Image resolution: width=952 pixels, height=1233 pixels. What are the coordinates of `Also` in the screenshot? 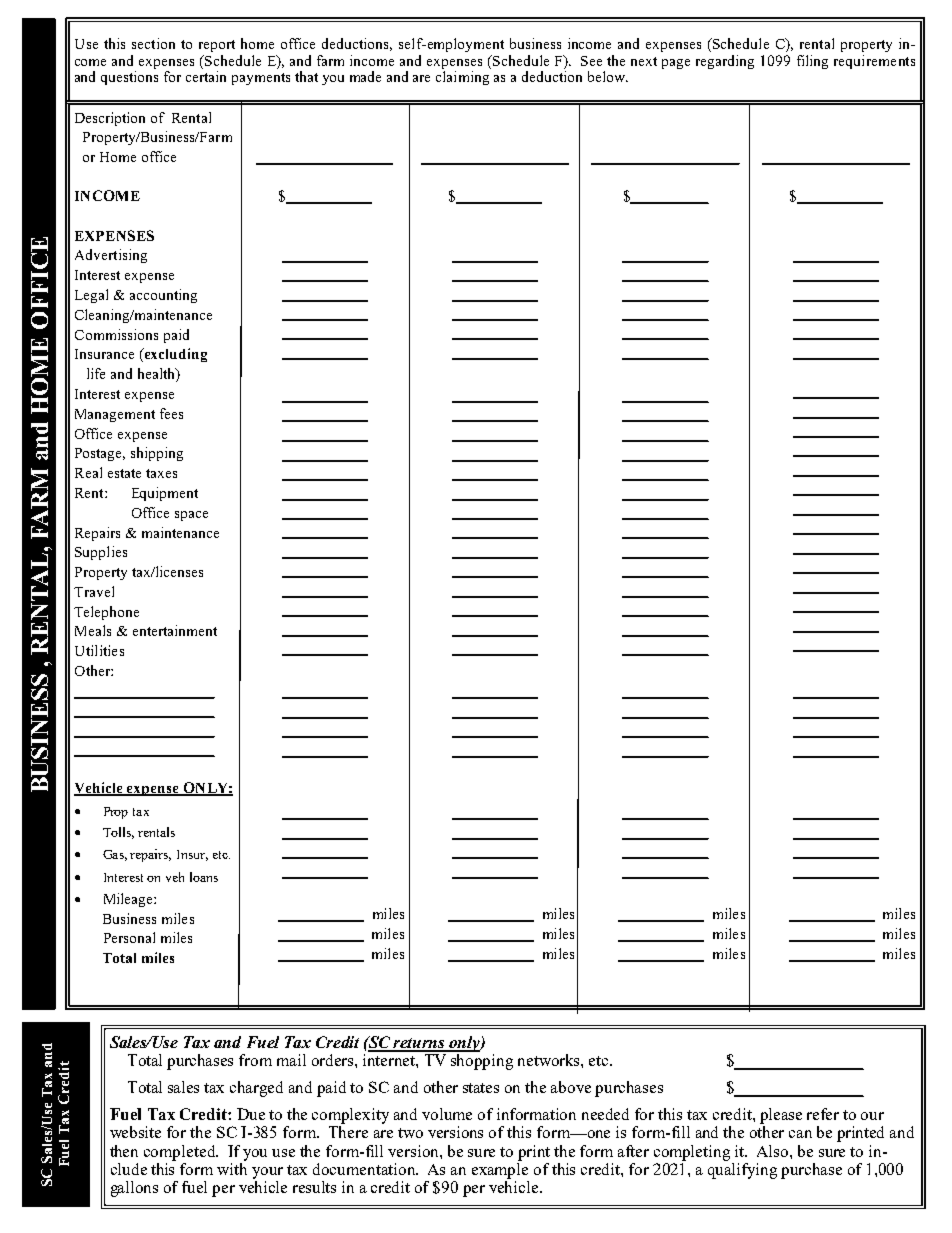 It's located at (774, 1151).
